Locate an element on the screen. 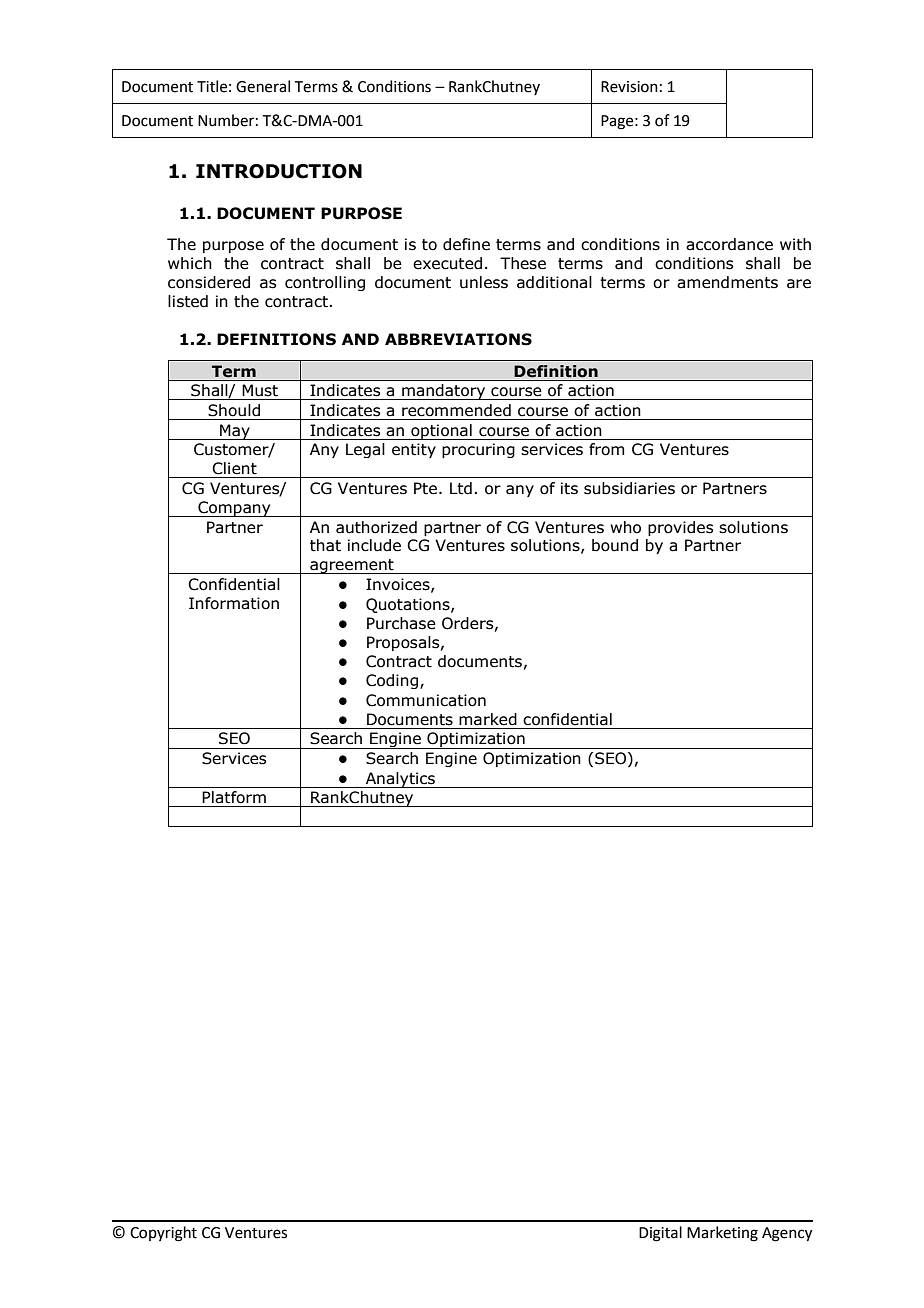 The image size is (924, 1308). bound is located at coordinates (615, 545).
